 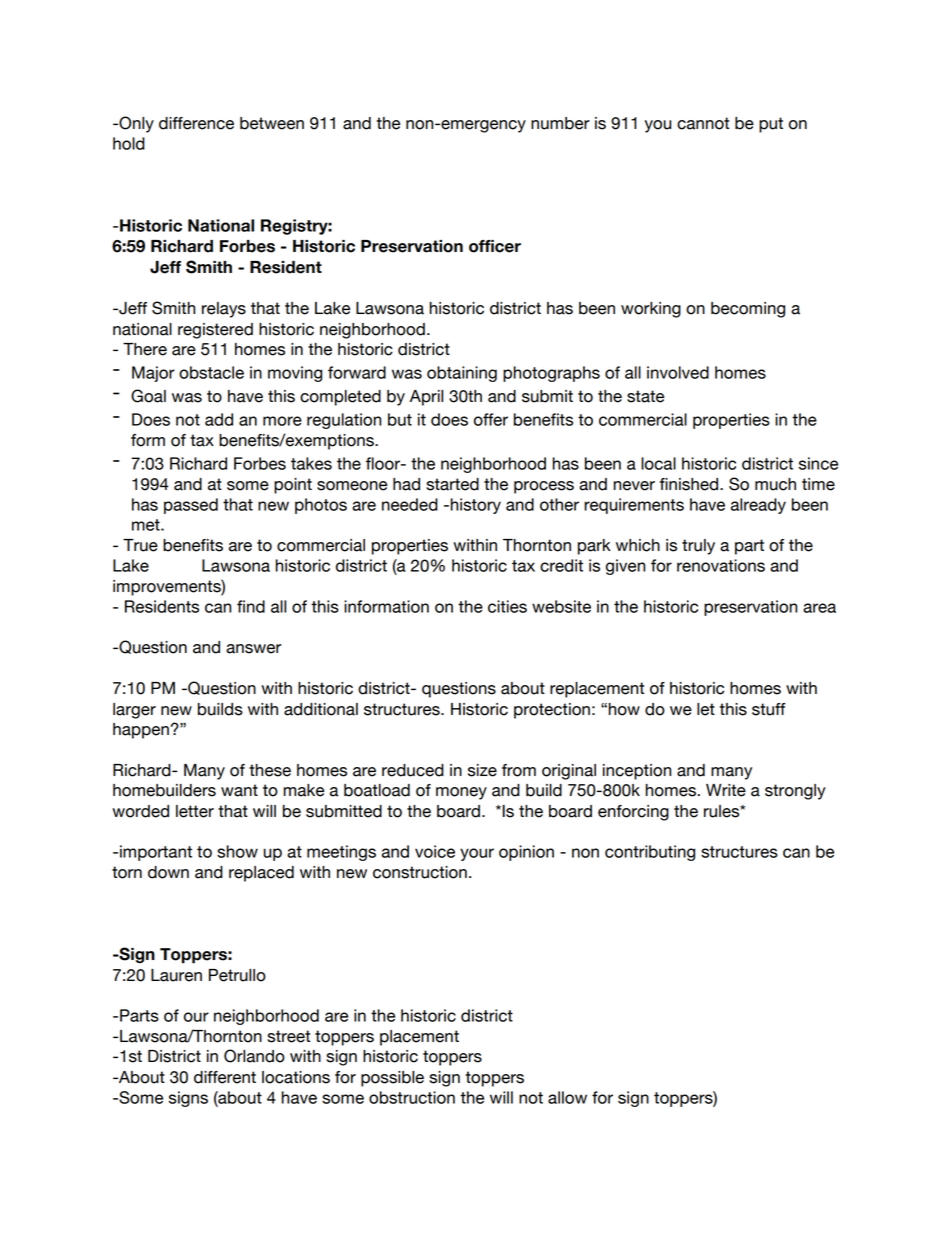 What do you see at coordinates (507, 606) in the screenshot?
I see `cities` at bounding box center [507, 606].
